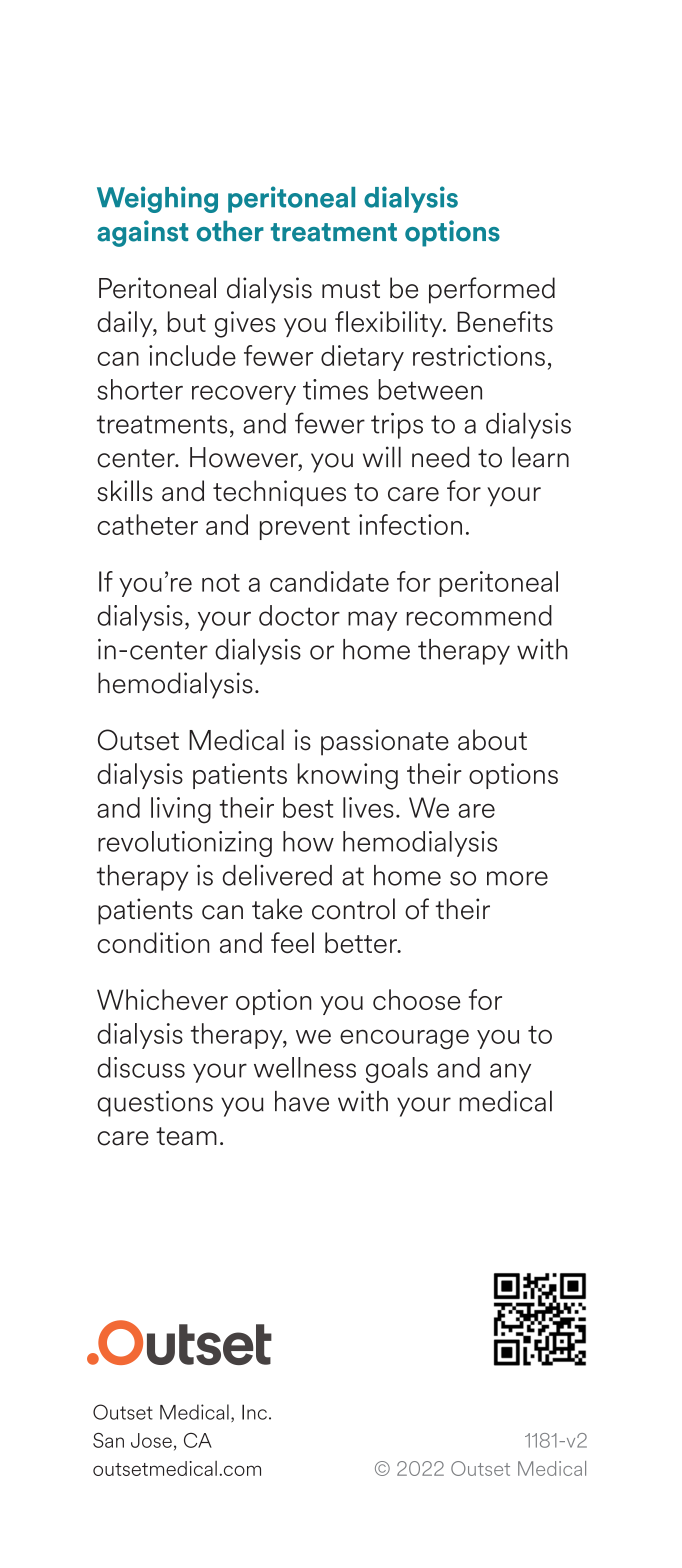 This screenshot has width=682, height=1568. What do you see at coordinates (308, 807) in the screenshot?
I see `best` at bounding box center [308, 807].
